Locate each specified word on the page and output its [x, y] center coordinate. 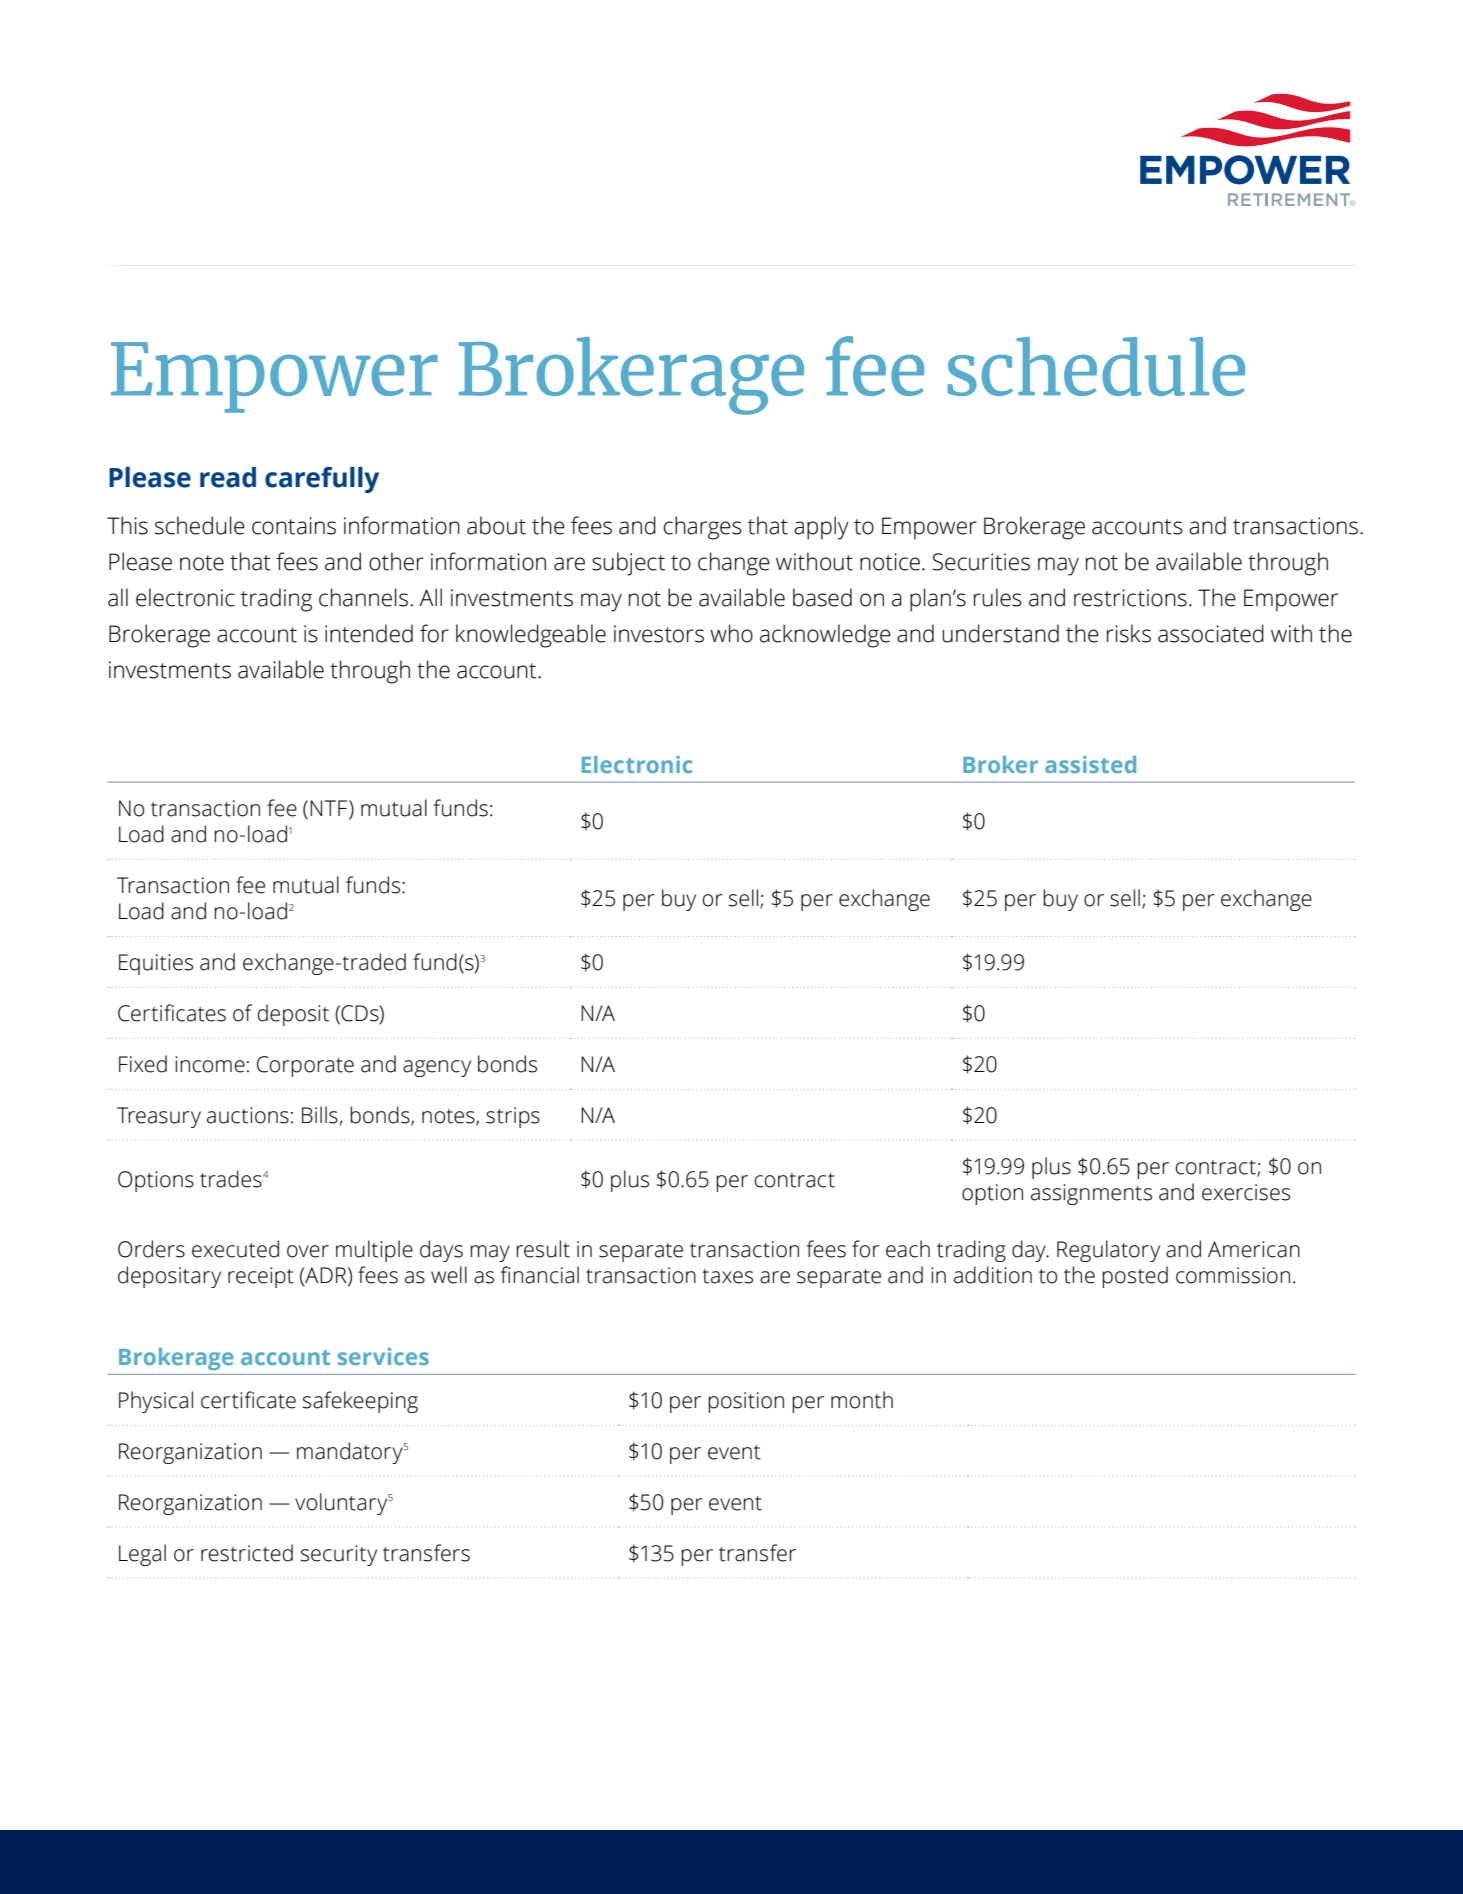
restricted [247, 1553]
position [746, 1402]
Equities [156, 964]
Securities [981, 562]
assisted [1090, 764]
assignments [1091, 1194]
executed [235, 1249]
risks [1129, 633]
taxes [727, 1276]
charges [703, 528]
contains [294, 526]
